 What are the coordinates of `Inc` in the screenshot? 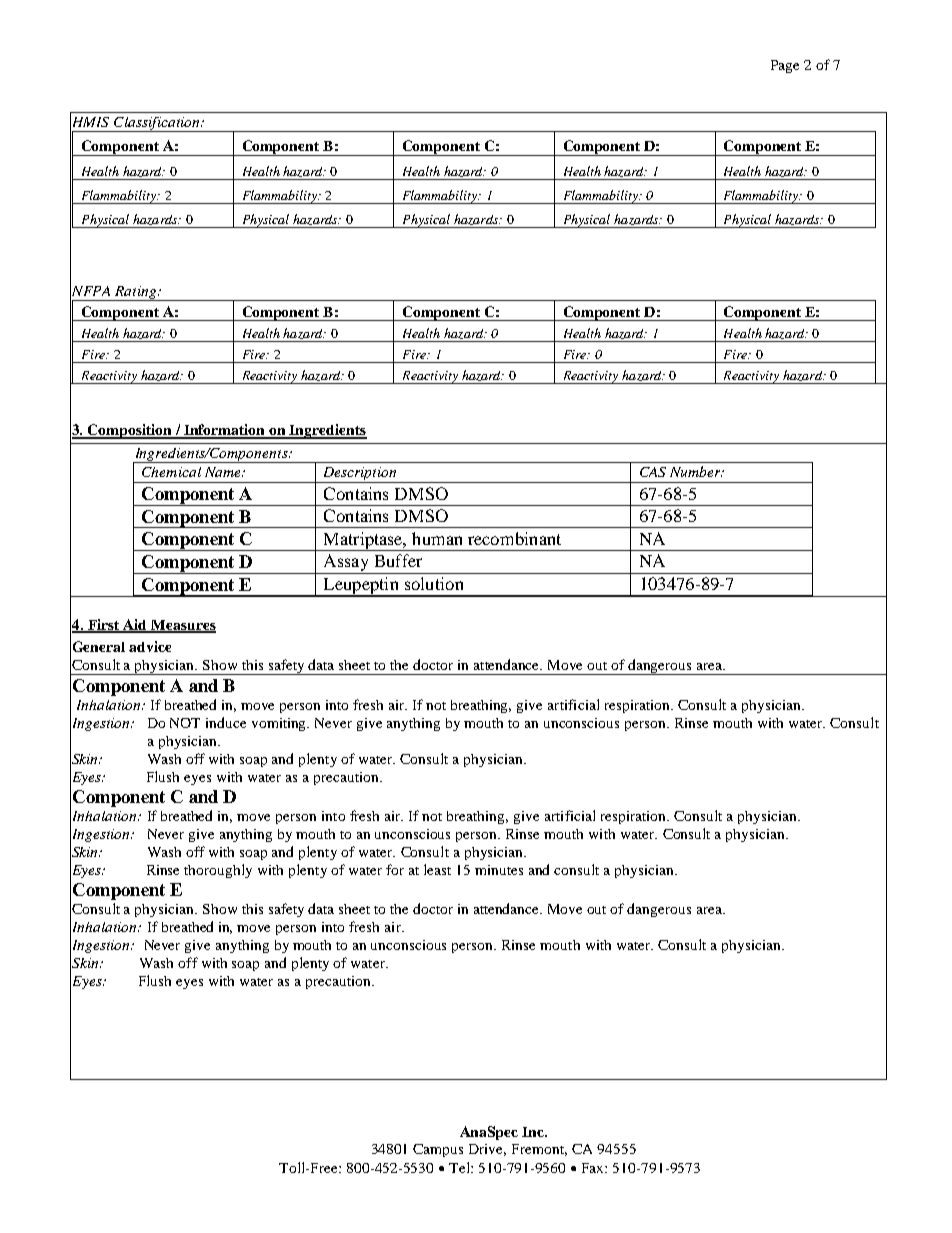 It's located at (534, 1132).
